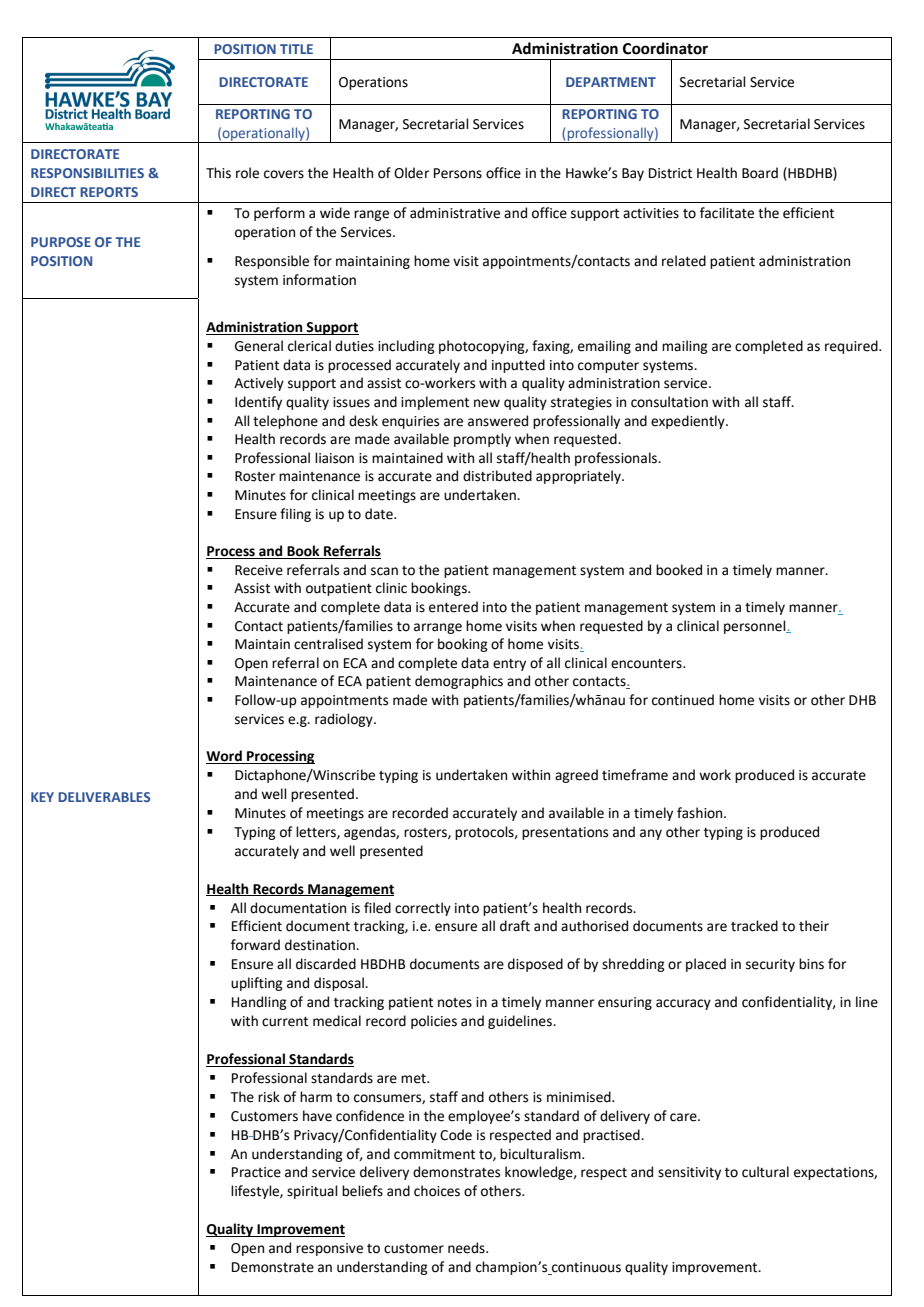  Describe the element at coordinates (256, 1172) in the screenshot. I see `Practice` at that location.
